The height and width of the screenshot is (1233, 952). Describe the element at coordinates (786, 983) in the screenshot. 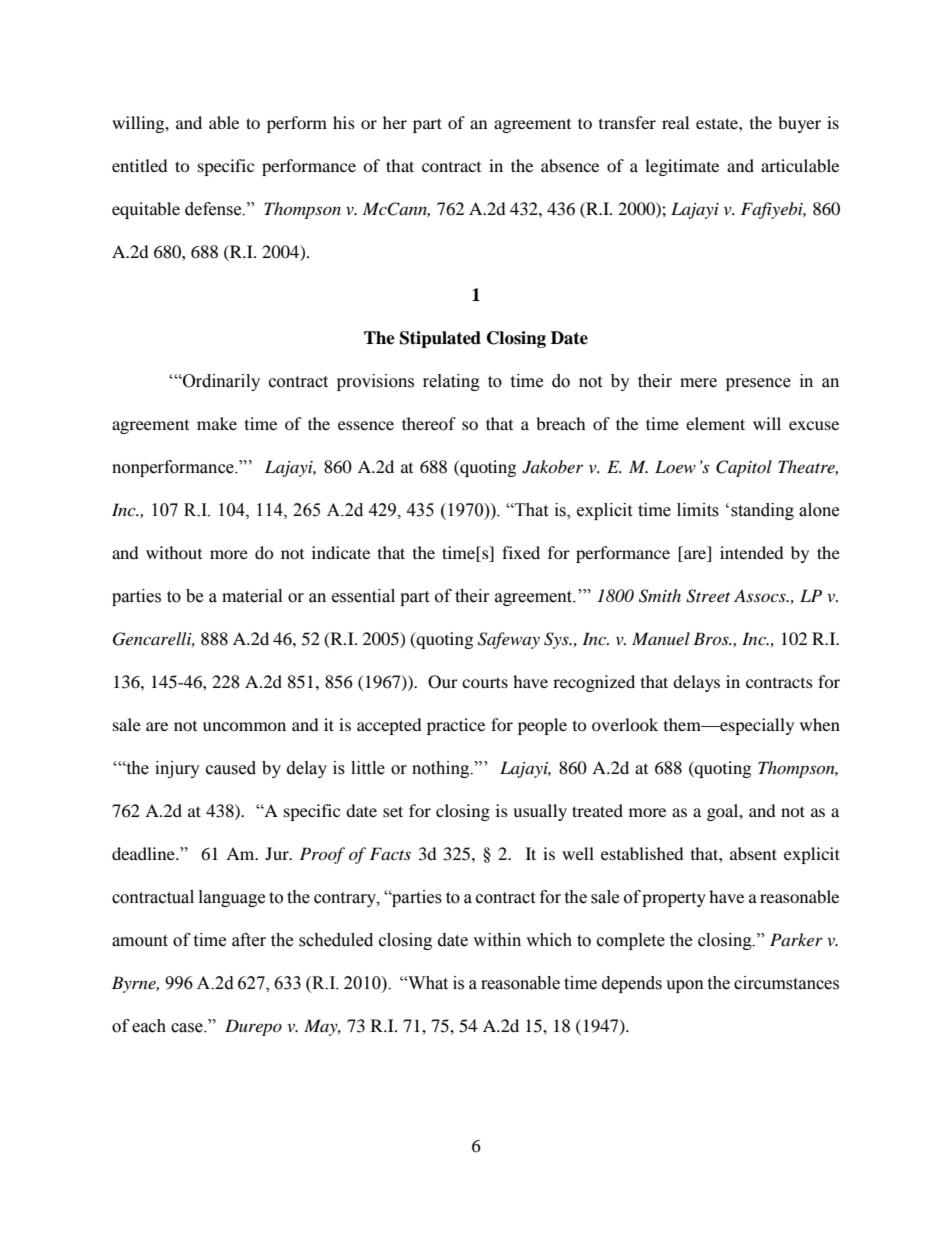

I see `circumstances` at that location.
